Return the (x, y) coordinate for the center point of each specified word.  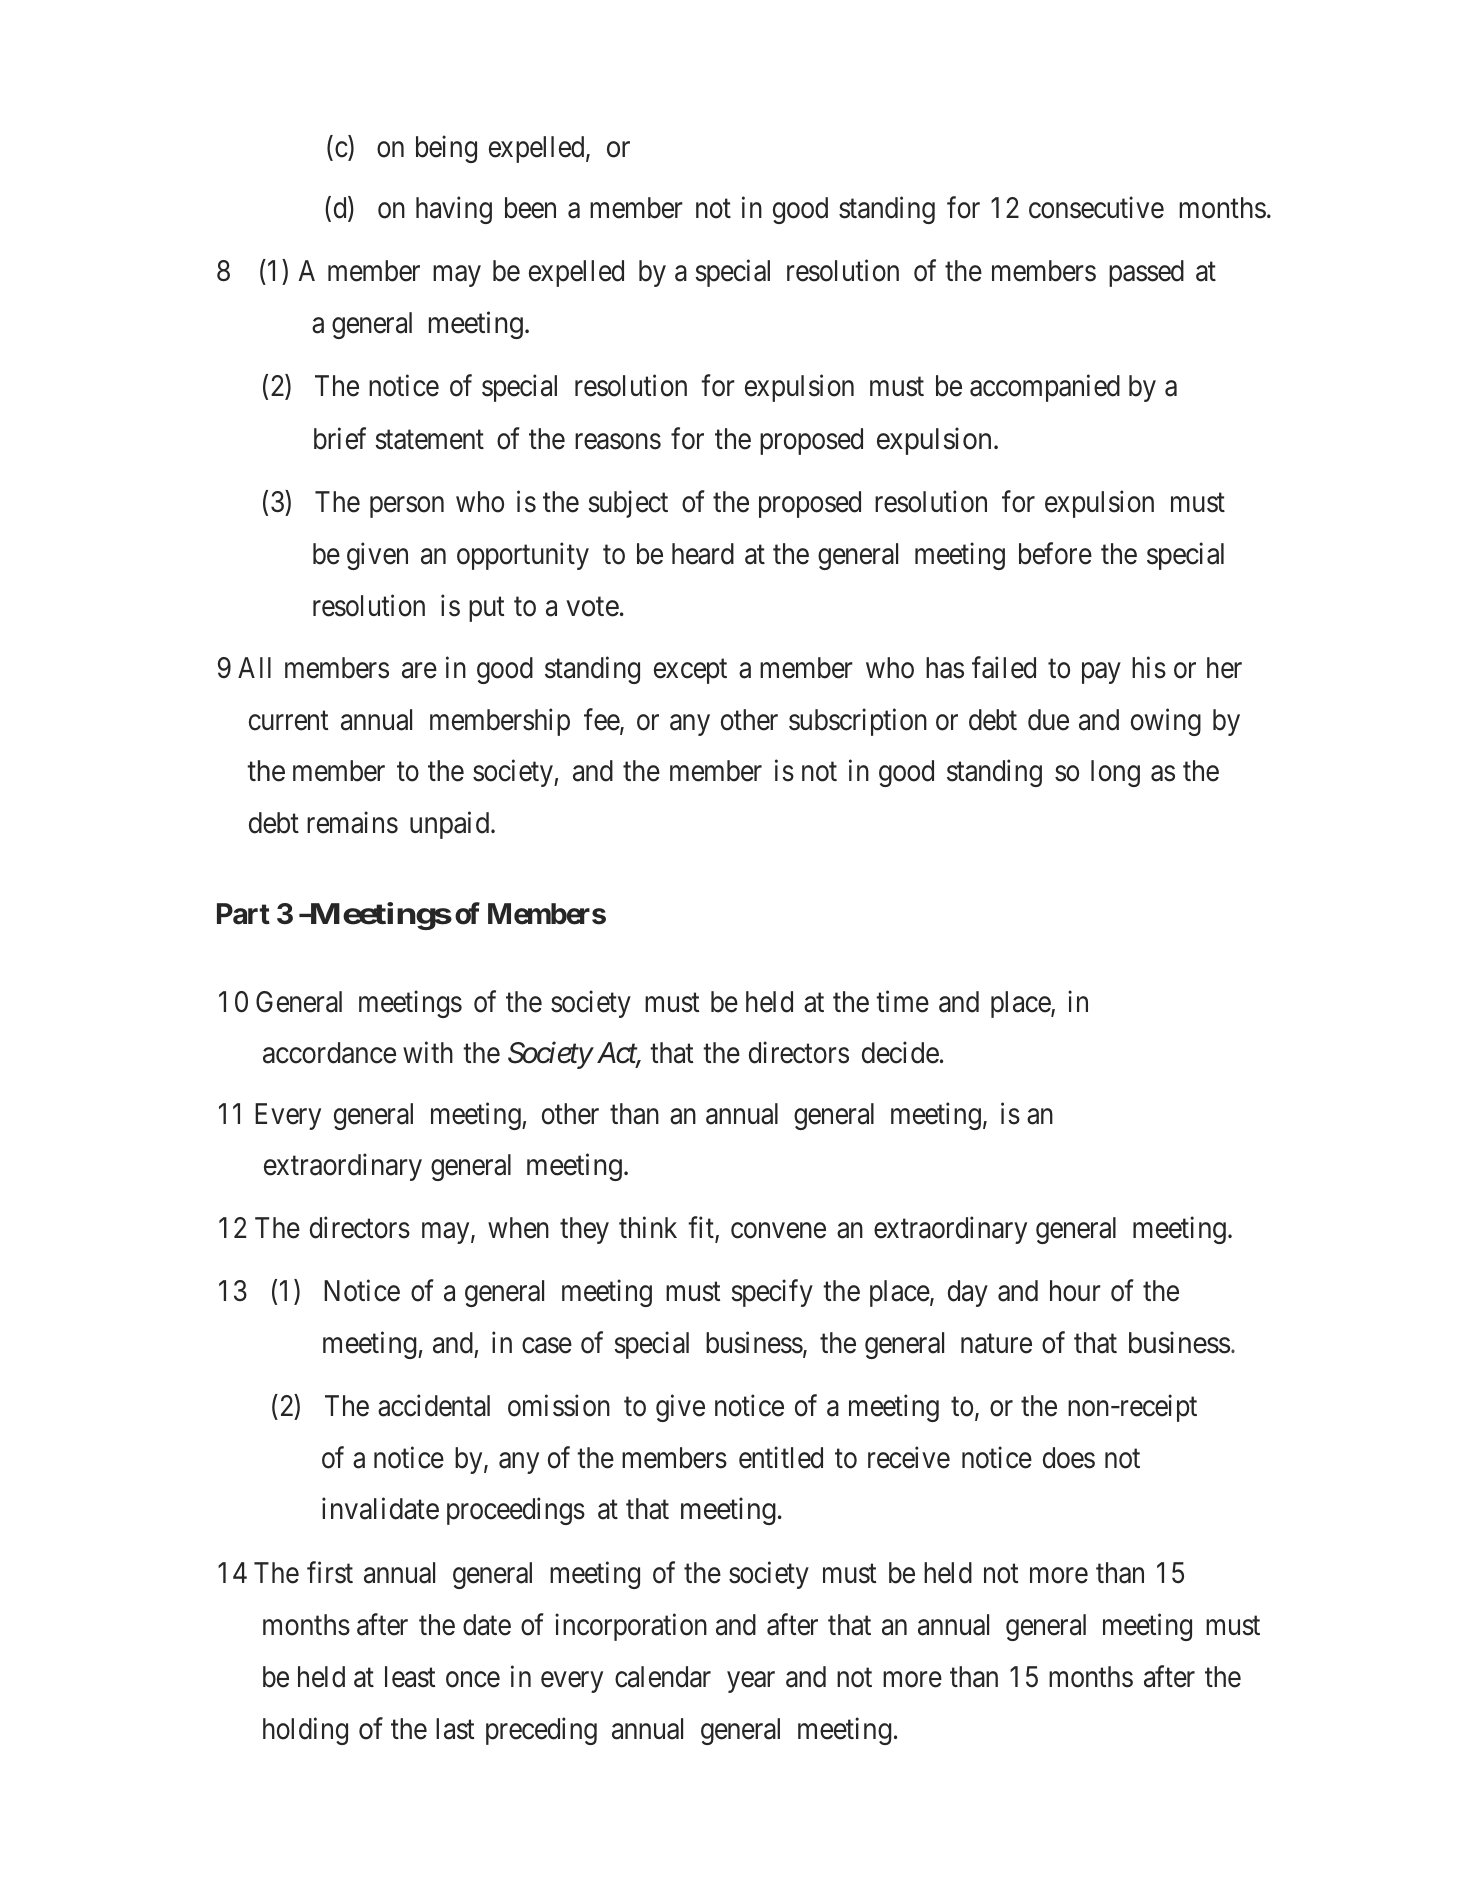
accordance (329, 1053)
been (530, 208)
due (1048, 720)
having (454, 210)
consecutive (1096, 207)
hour (1075, 1291)
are (419, 671)
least (410, 1677)
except (690, 672)
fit (702, 1229)
